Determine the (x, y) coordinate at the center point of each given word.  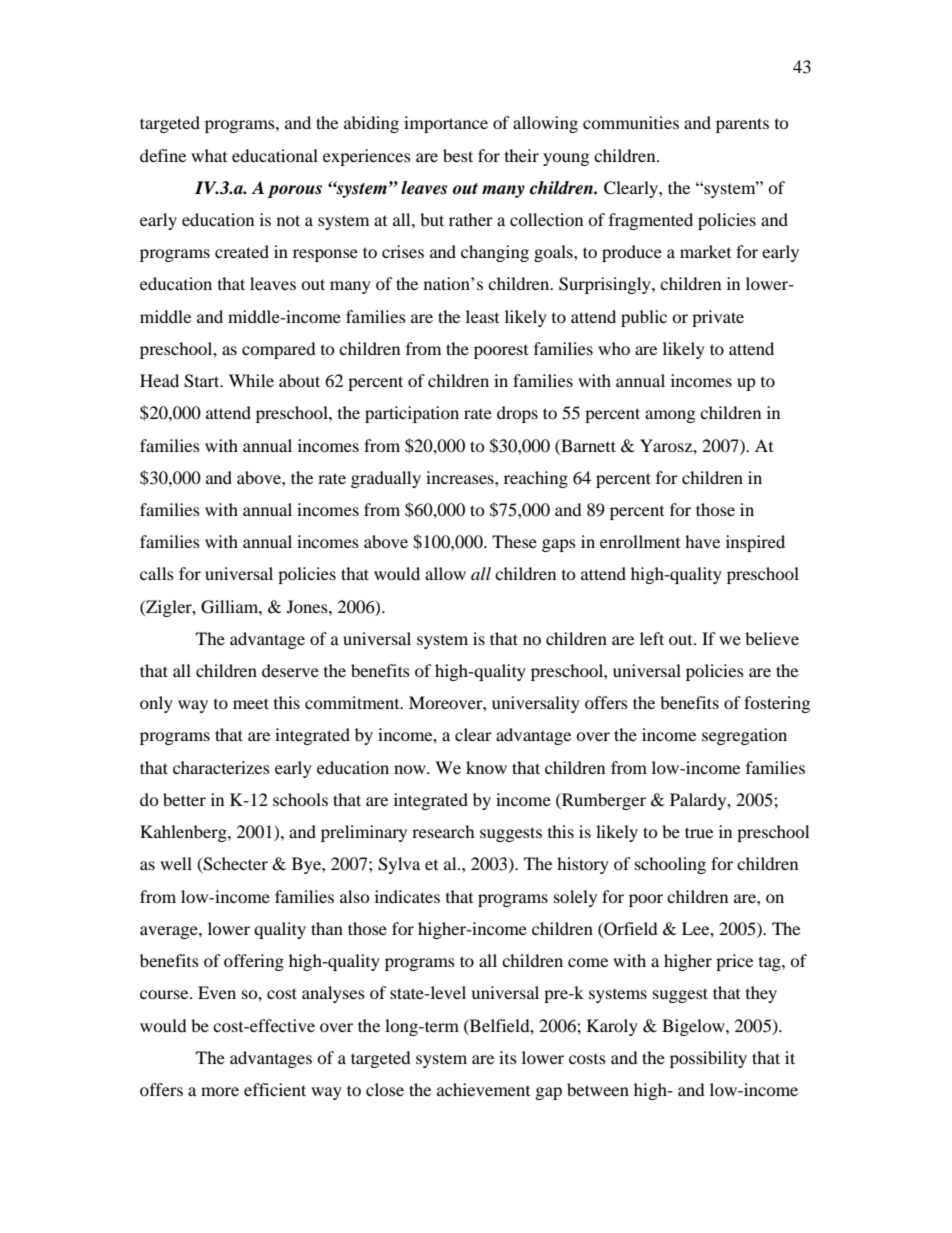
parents (742, 125)
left (652, 638)
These (514, 541)
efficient (275, 1089)
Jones (308, 606)
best (458, 155)
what (209, 155)
